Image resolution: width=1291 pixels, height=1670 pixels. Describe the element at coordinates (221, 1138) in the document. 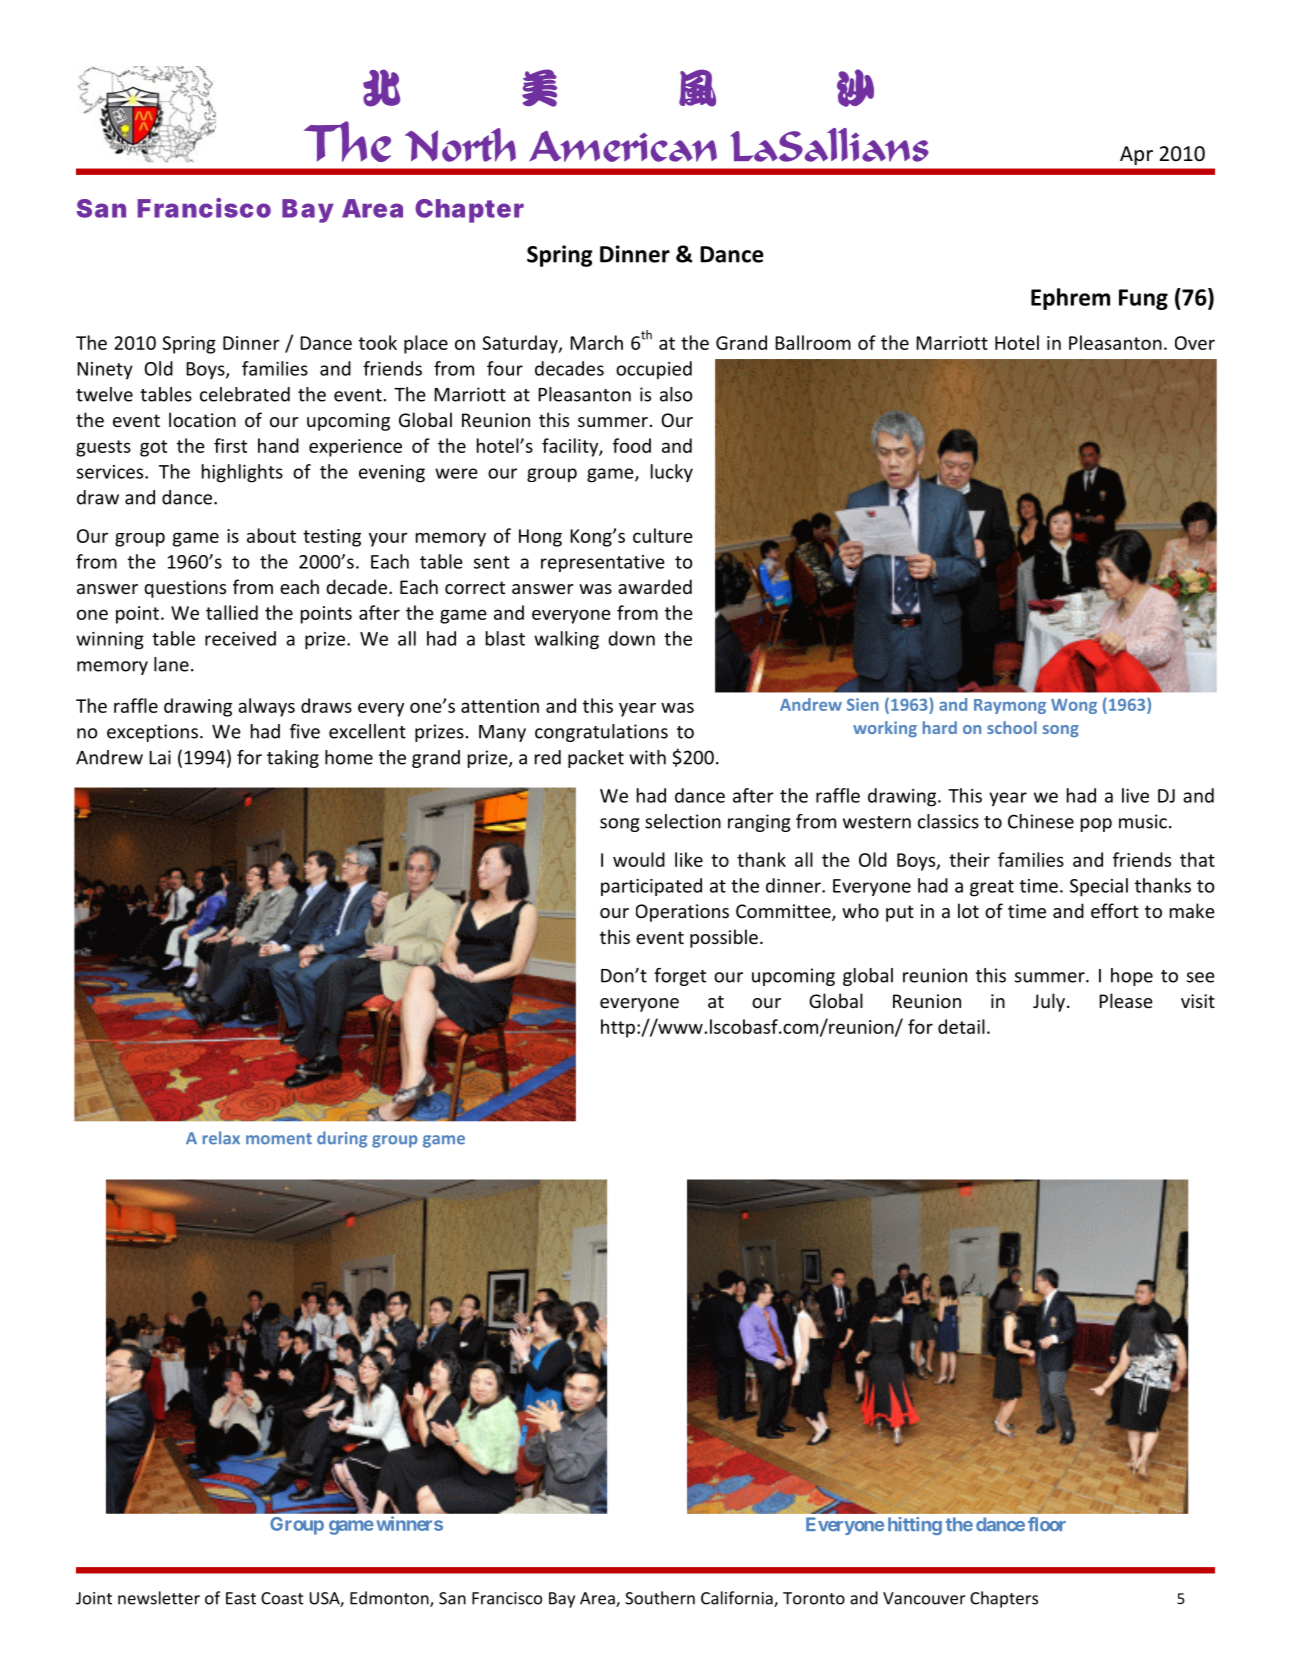

I see `relax` at that location.
